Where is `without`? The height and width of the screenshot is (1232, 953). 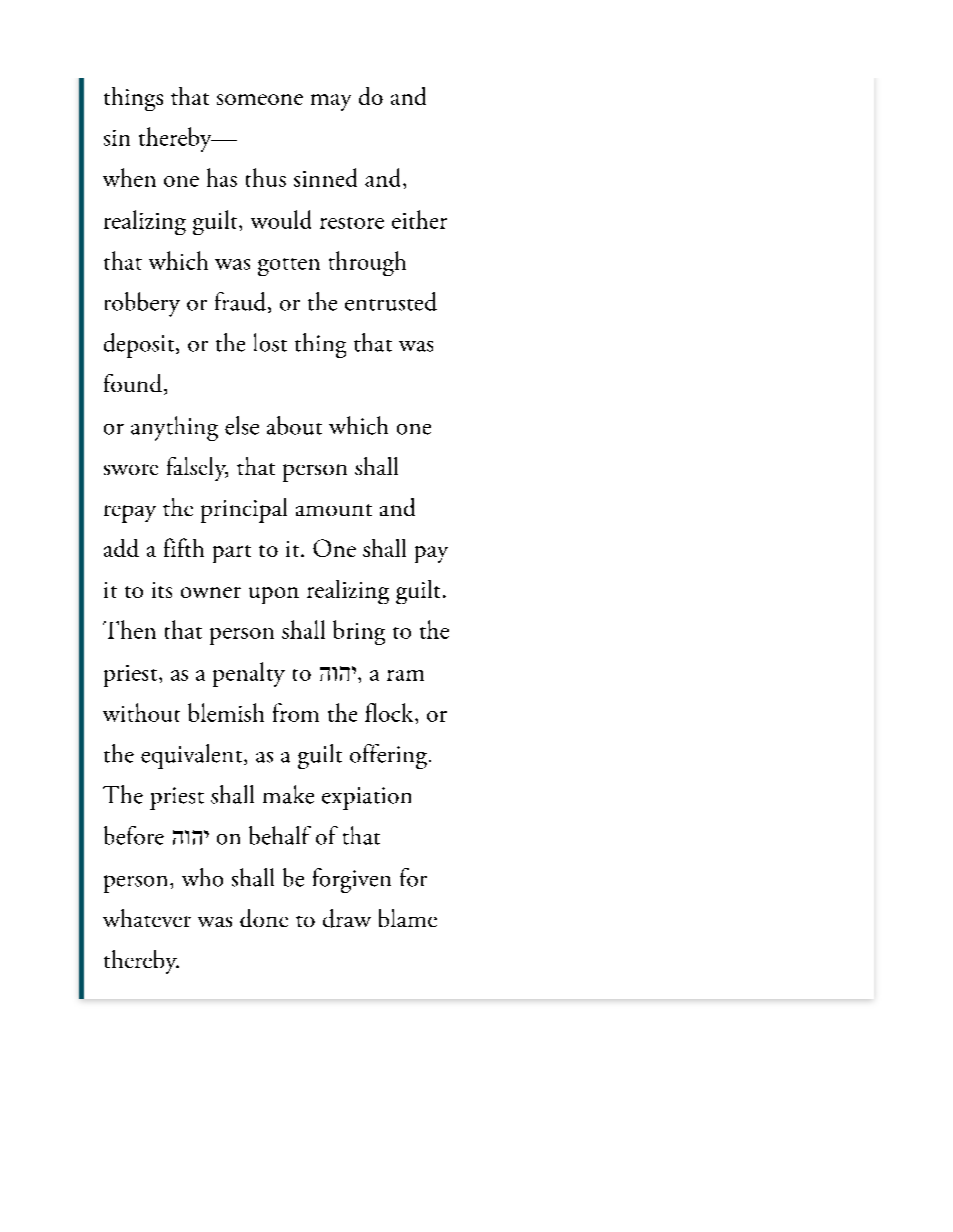 without is located at coordinates (141, 712).
